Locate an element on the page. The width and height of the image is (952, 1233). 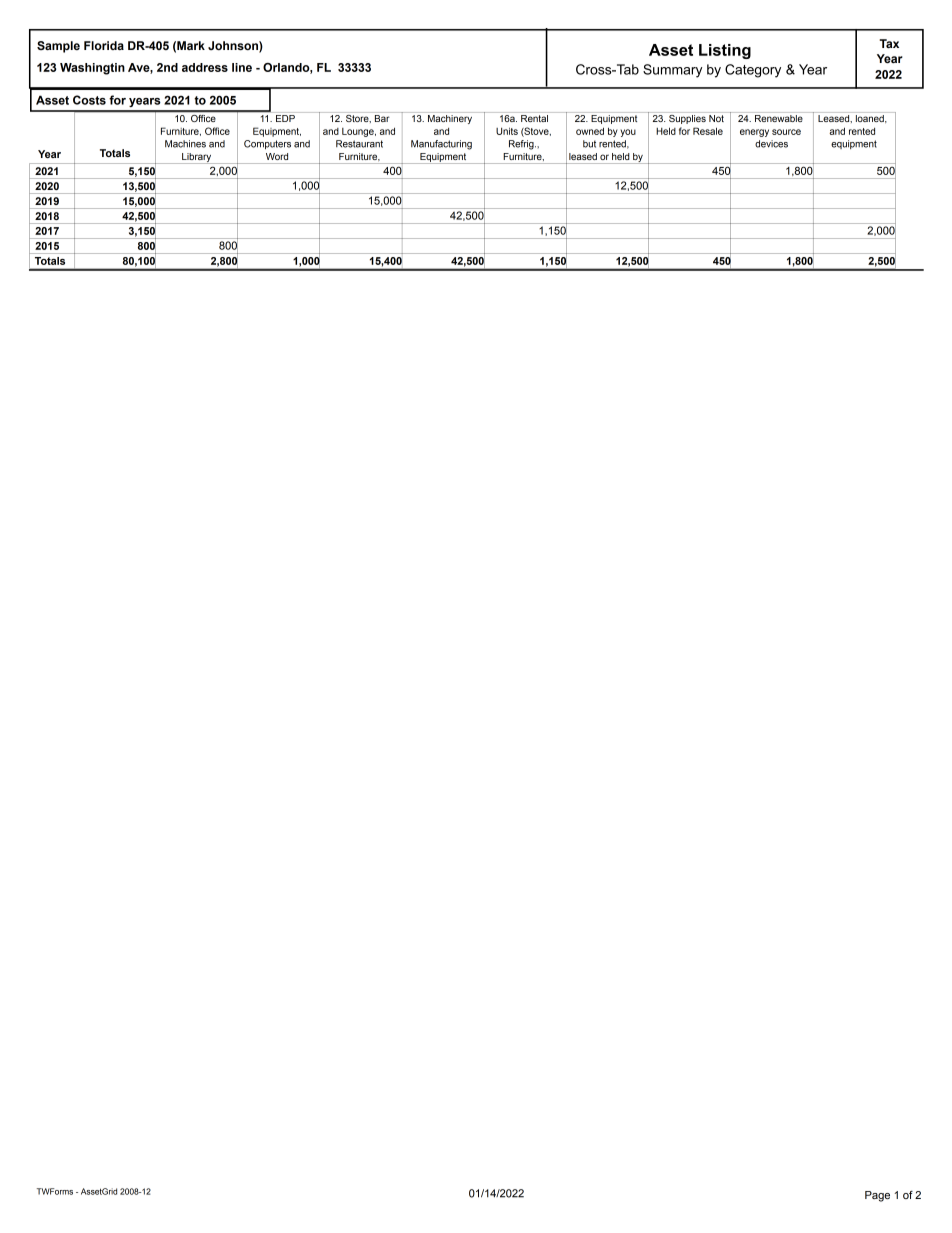
address is located at coordinates (205, 67).
